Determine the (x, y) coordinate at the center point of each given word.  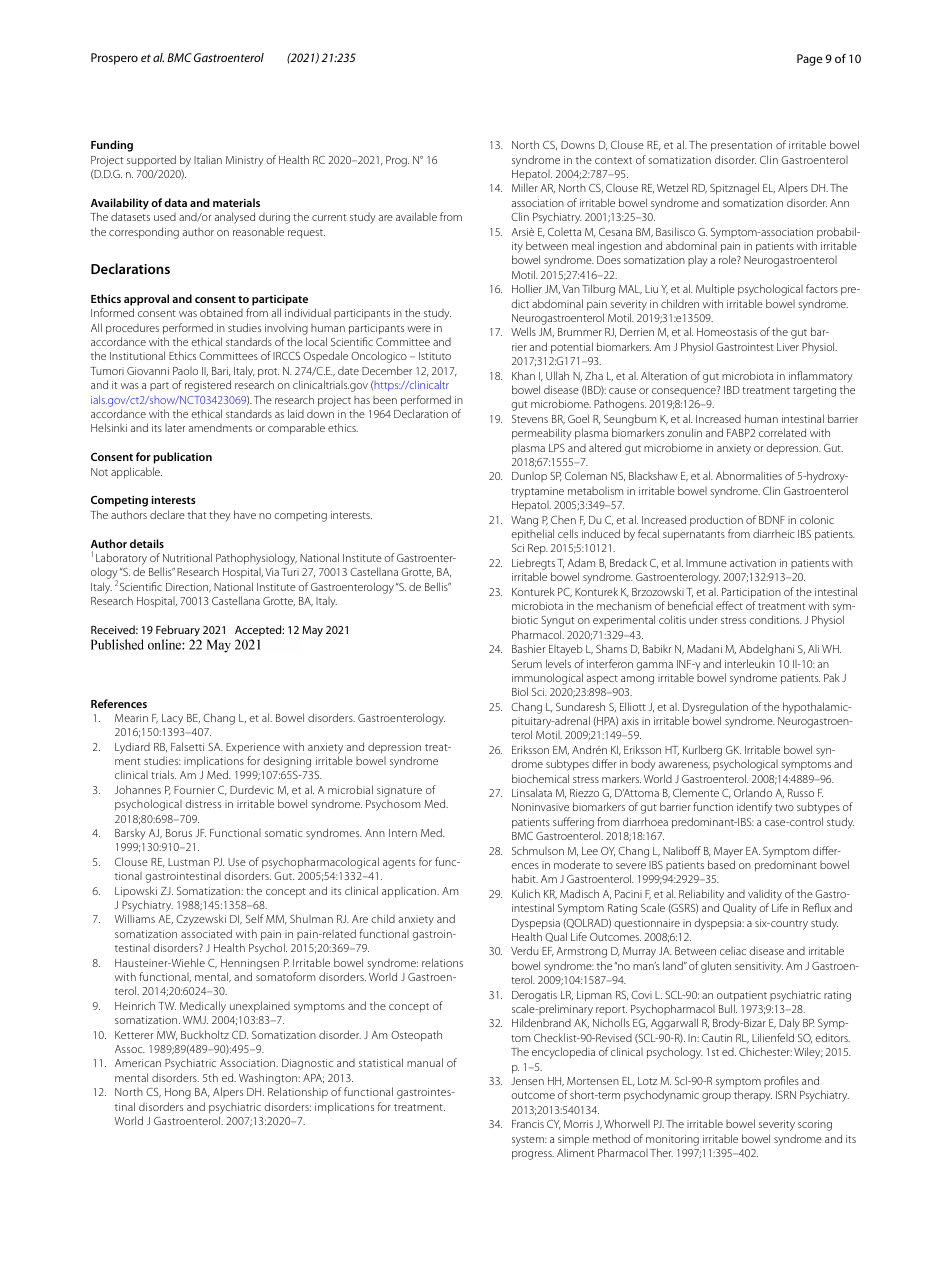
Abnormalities (749, 475)
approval (146, 300)
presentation (741, 146)
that (197, 514)
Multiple (715, 290)
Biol (520, 691)
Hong (178, 1093)
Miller (525, 187)
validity (765, 895)
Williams (135, 918)
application (410, 892)
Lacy (172, 719)
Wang (524, 521)
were (419, 329)
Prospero (114, 59)
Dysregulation (715, 708)
